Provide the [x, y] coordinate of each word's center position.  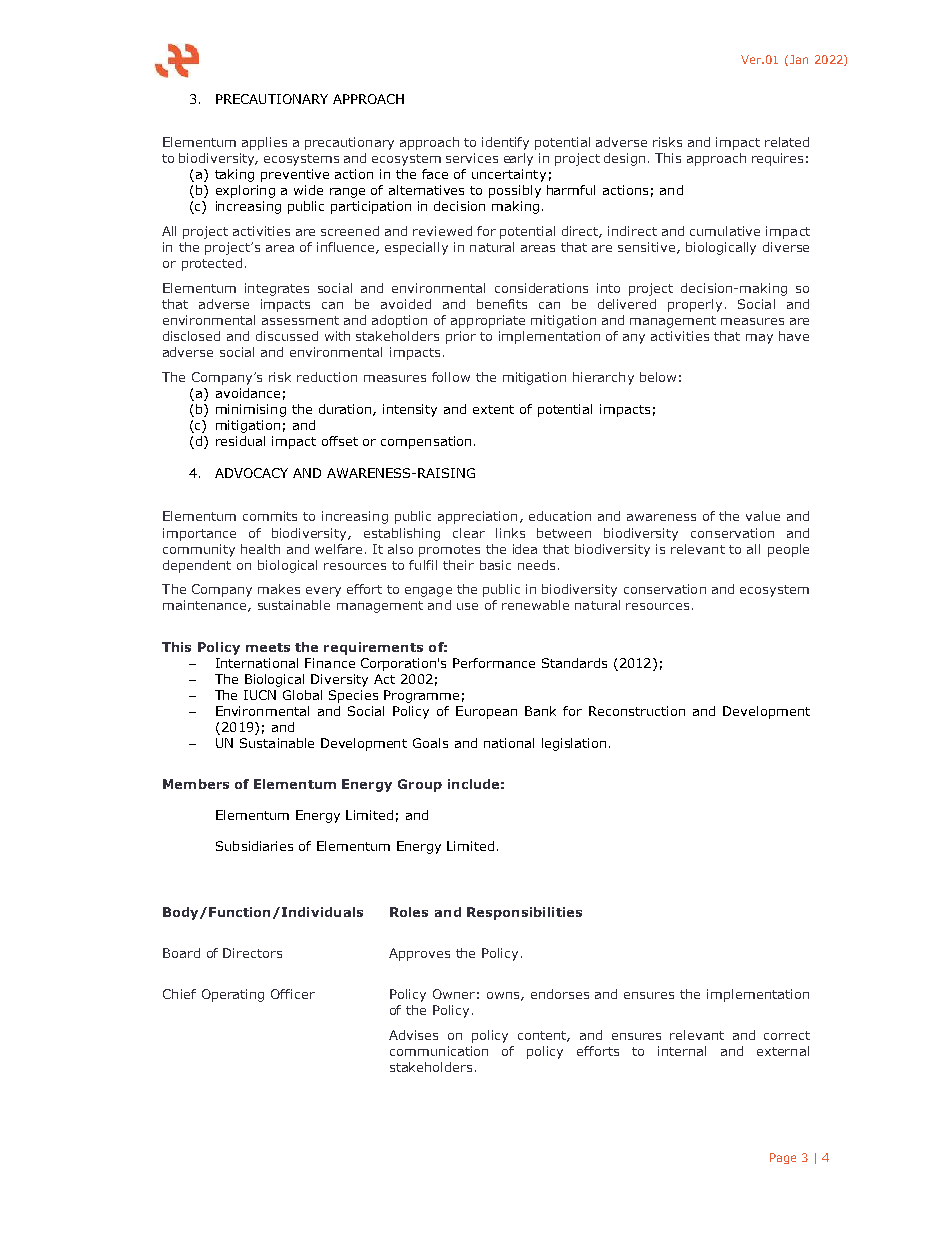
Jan [799, 59]
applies [264, 143]
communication [439, 1051]
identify [505, 143]
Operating [233, 995]
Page [783, 1158]
